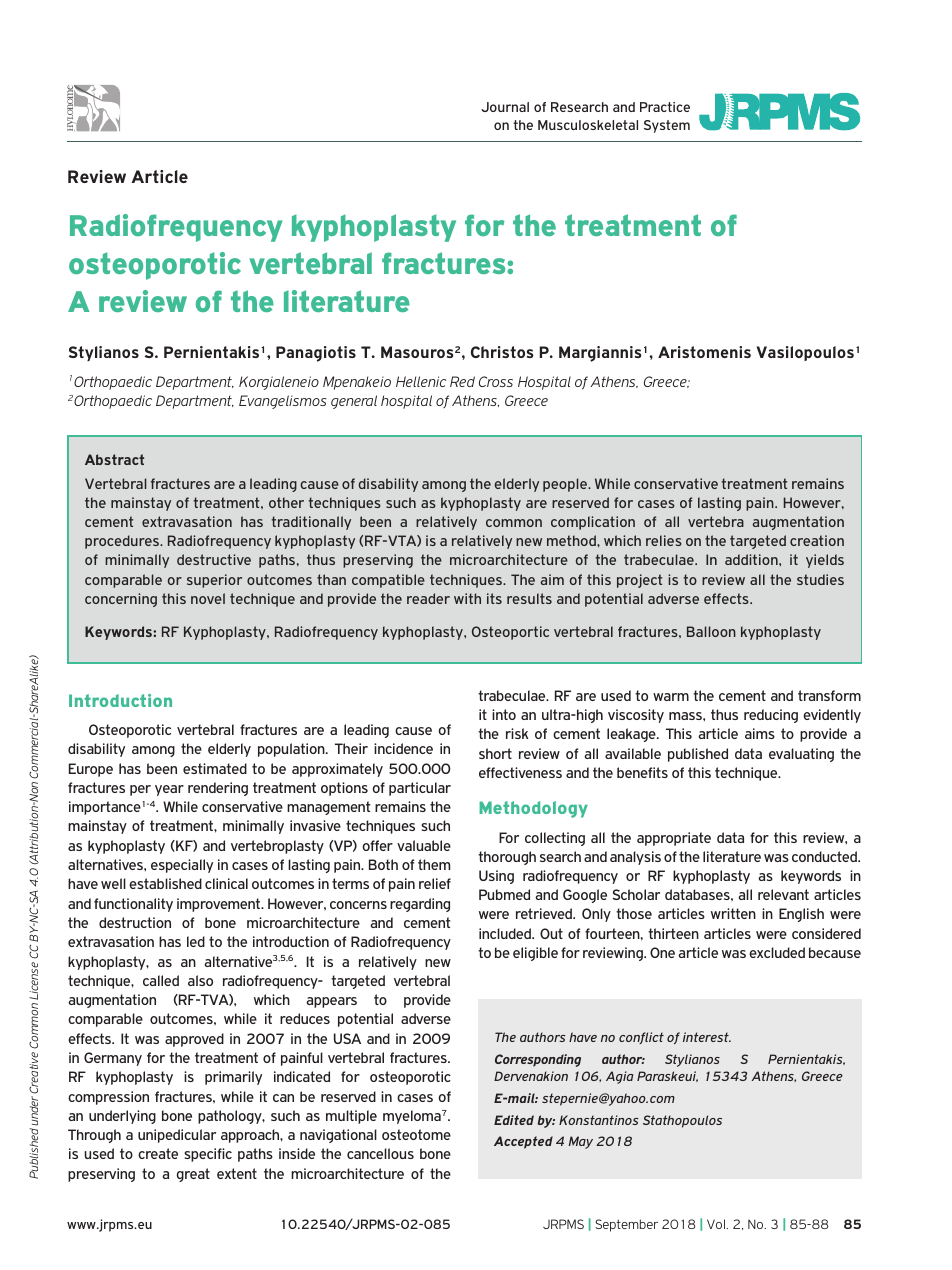  I want to click on superior, so click(214, 581).
